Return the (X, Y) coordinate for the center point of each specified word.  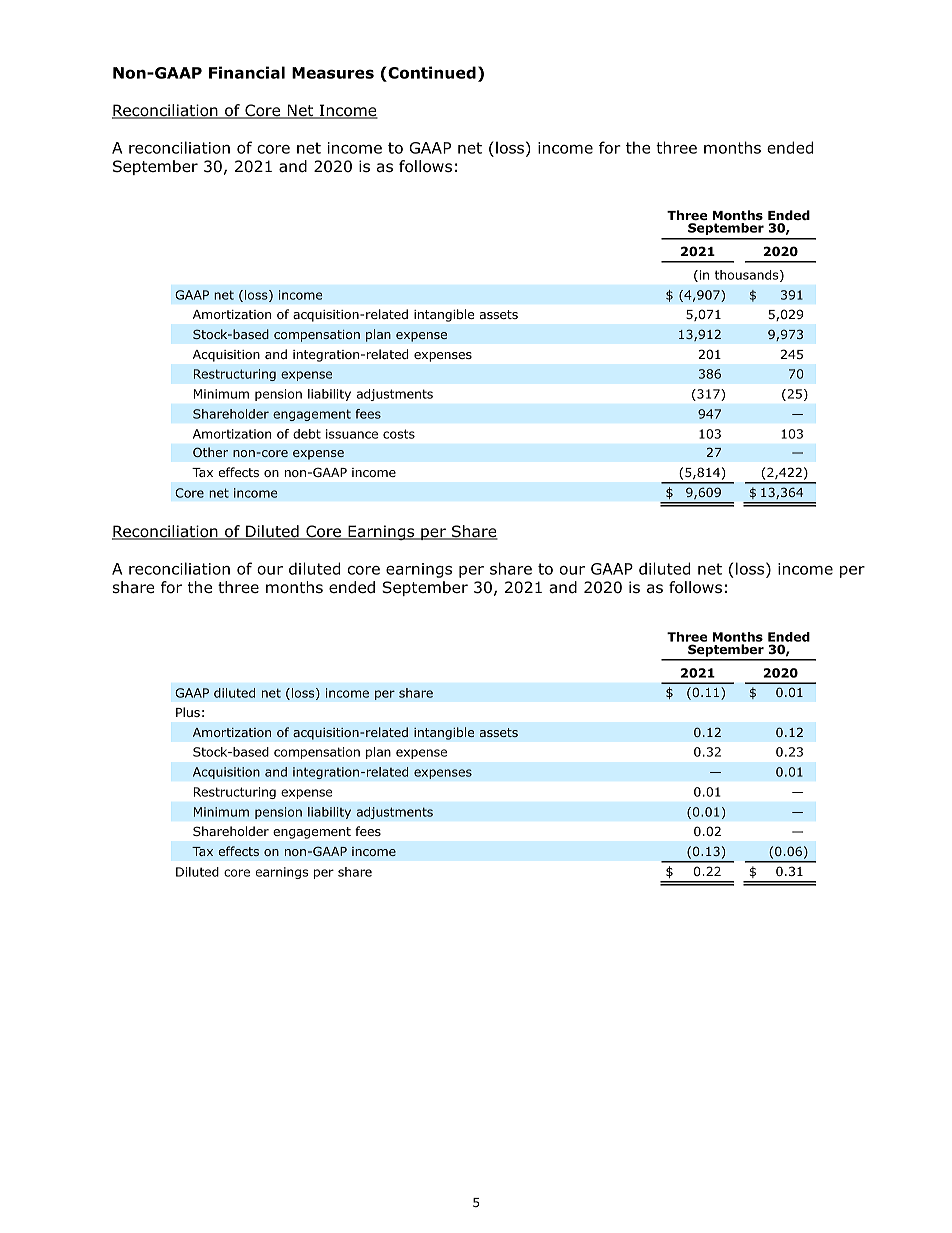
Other (210, 452)
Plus (188, 712)
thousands (748, 276)
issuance (352, 434)
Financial (247, 72)
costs (399, 434)
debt (307, 434)
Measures (333, 73)
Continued (431, 74)
